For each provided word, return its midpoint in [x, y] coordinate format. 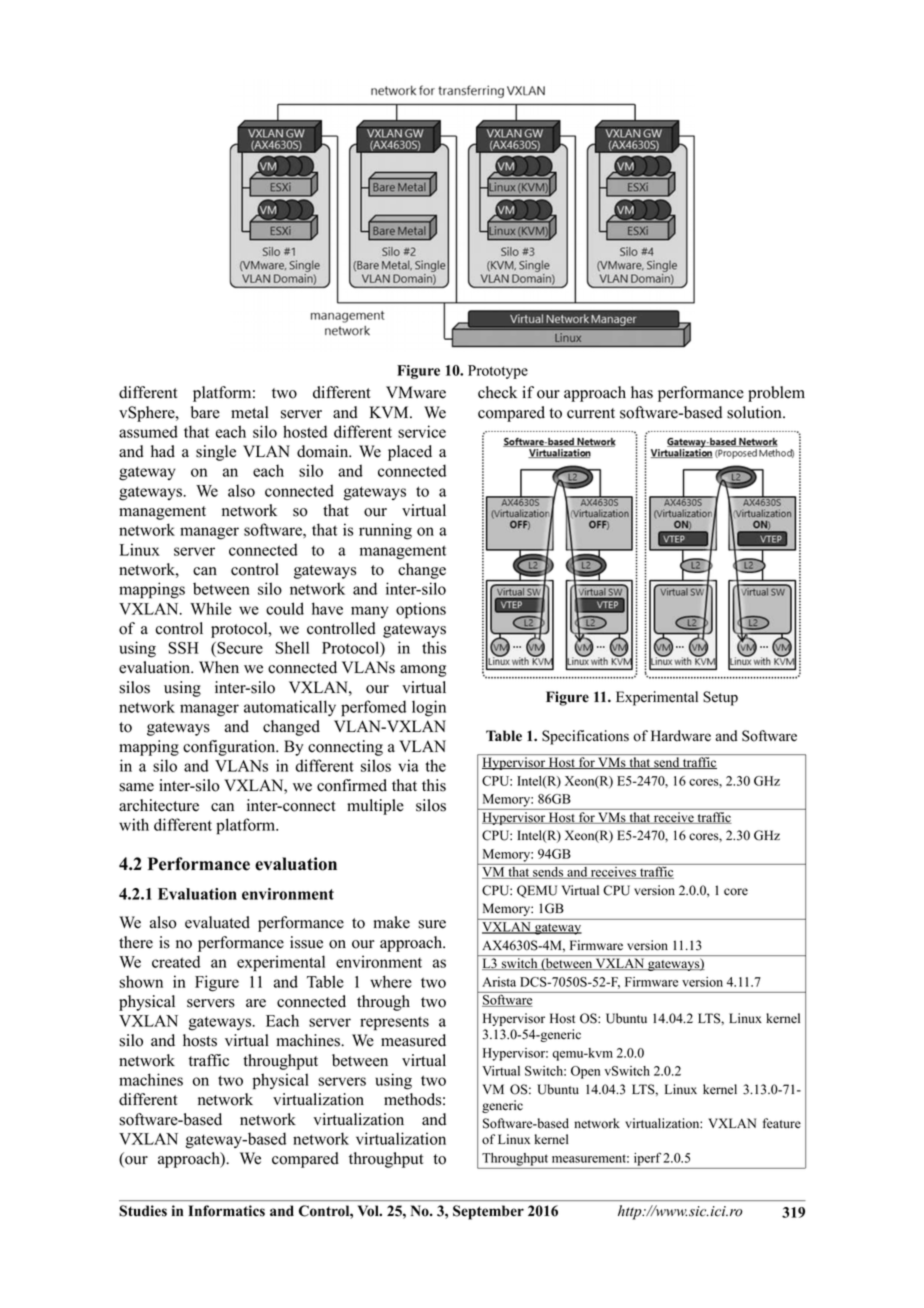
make [392, 922]
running [385, 531]
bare [205, 412]
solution [755, 412]
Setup [720, 698]
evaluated [217, 922]
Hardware [681, 736]
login [429, 708]
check [497, 392]
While [210, 608]
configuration [230, 748]
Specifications [585, 737]
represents [394, 1023]
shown [141, 981]
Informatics [226, 1211]
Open [585, 1072]
